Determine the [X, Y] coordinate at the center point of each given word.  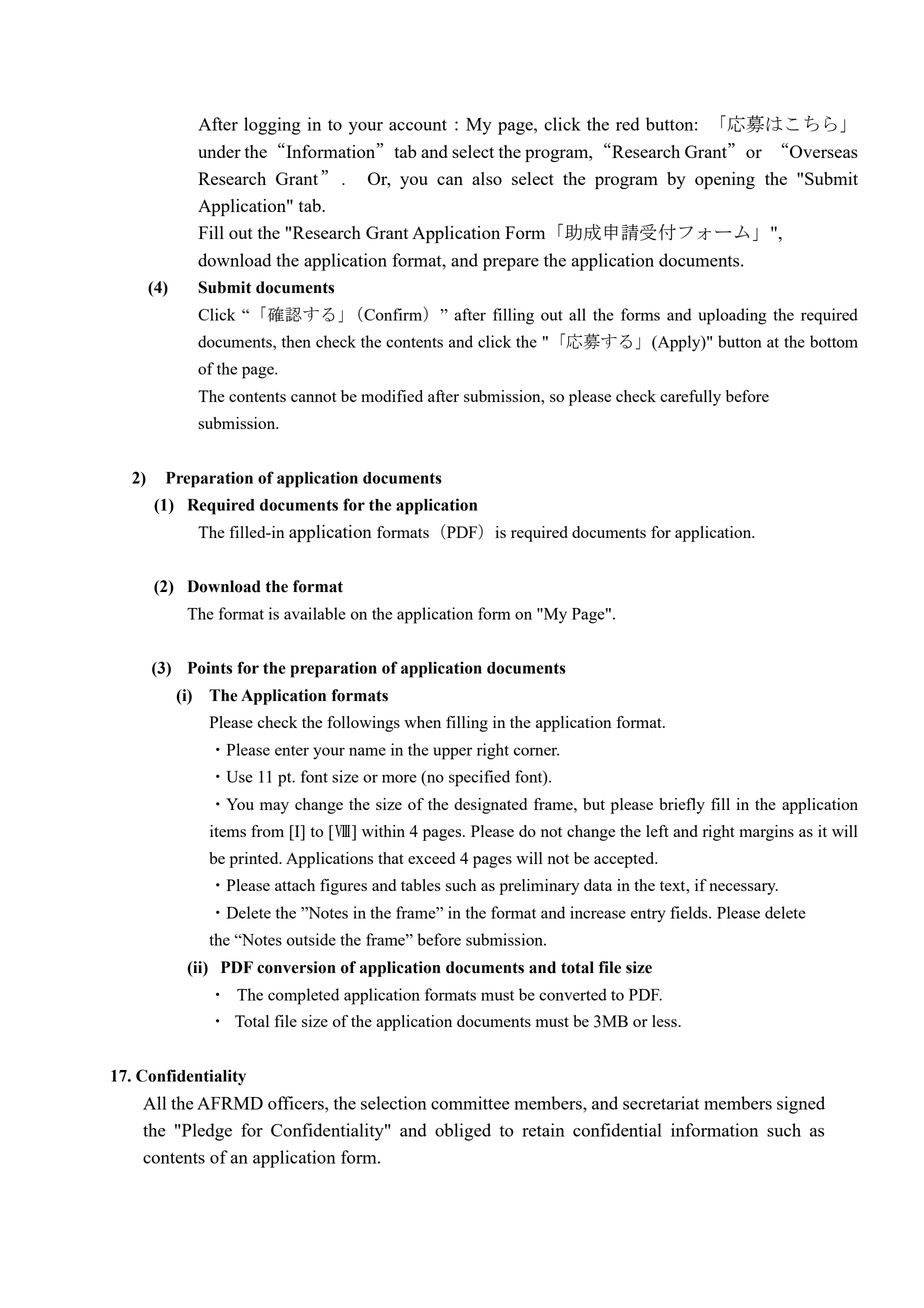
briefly [682, 806]
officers [297, 1103]
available [315, 613]
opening [725, 180]
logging [272, 126]
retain [543, 1130]
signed [801, 1105]
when [422, 722]
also [487, 178]
